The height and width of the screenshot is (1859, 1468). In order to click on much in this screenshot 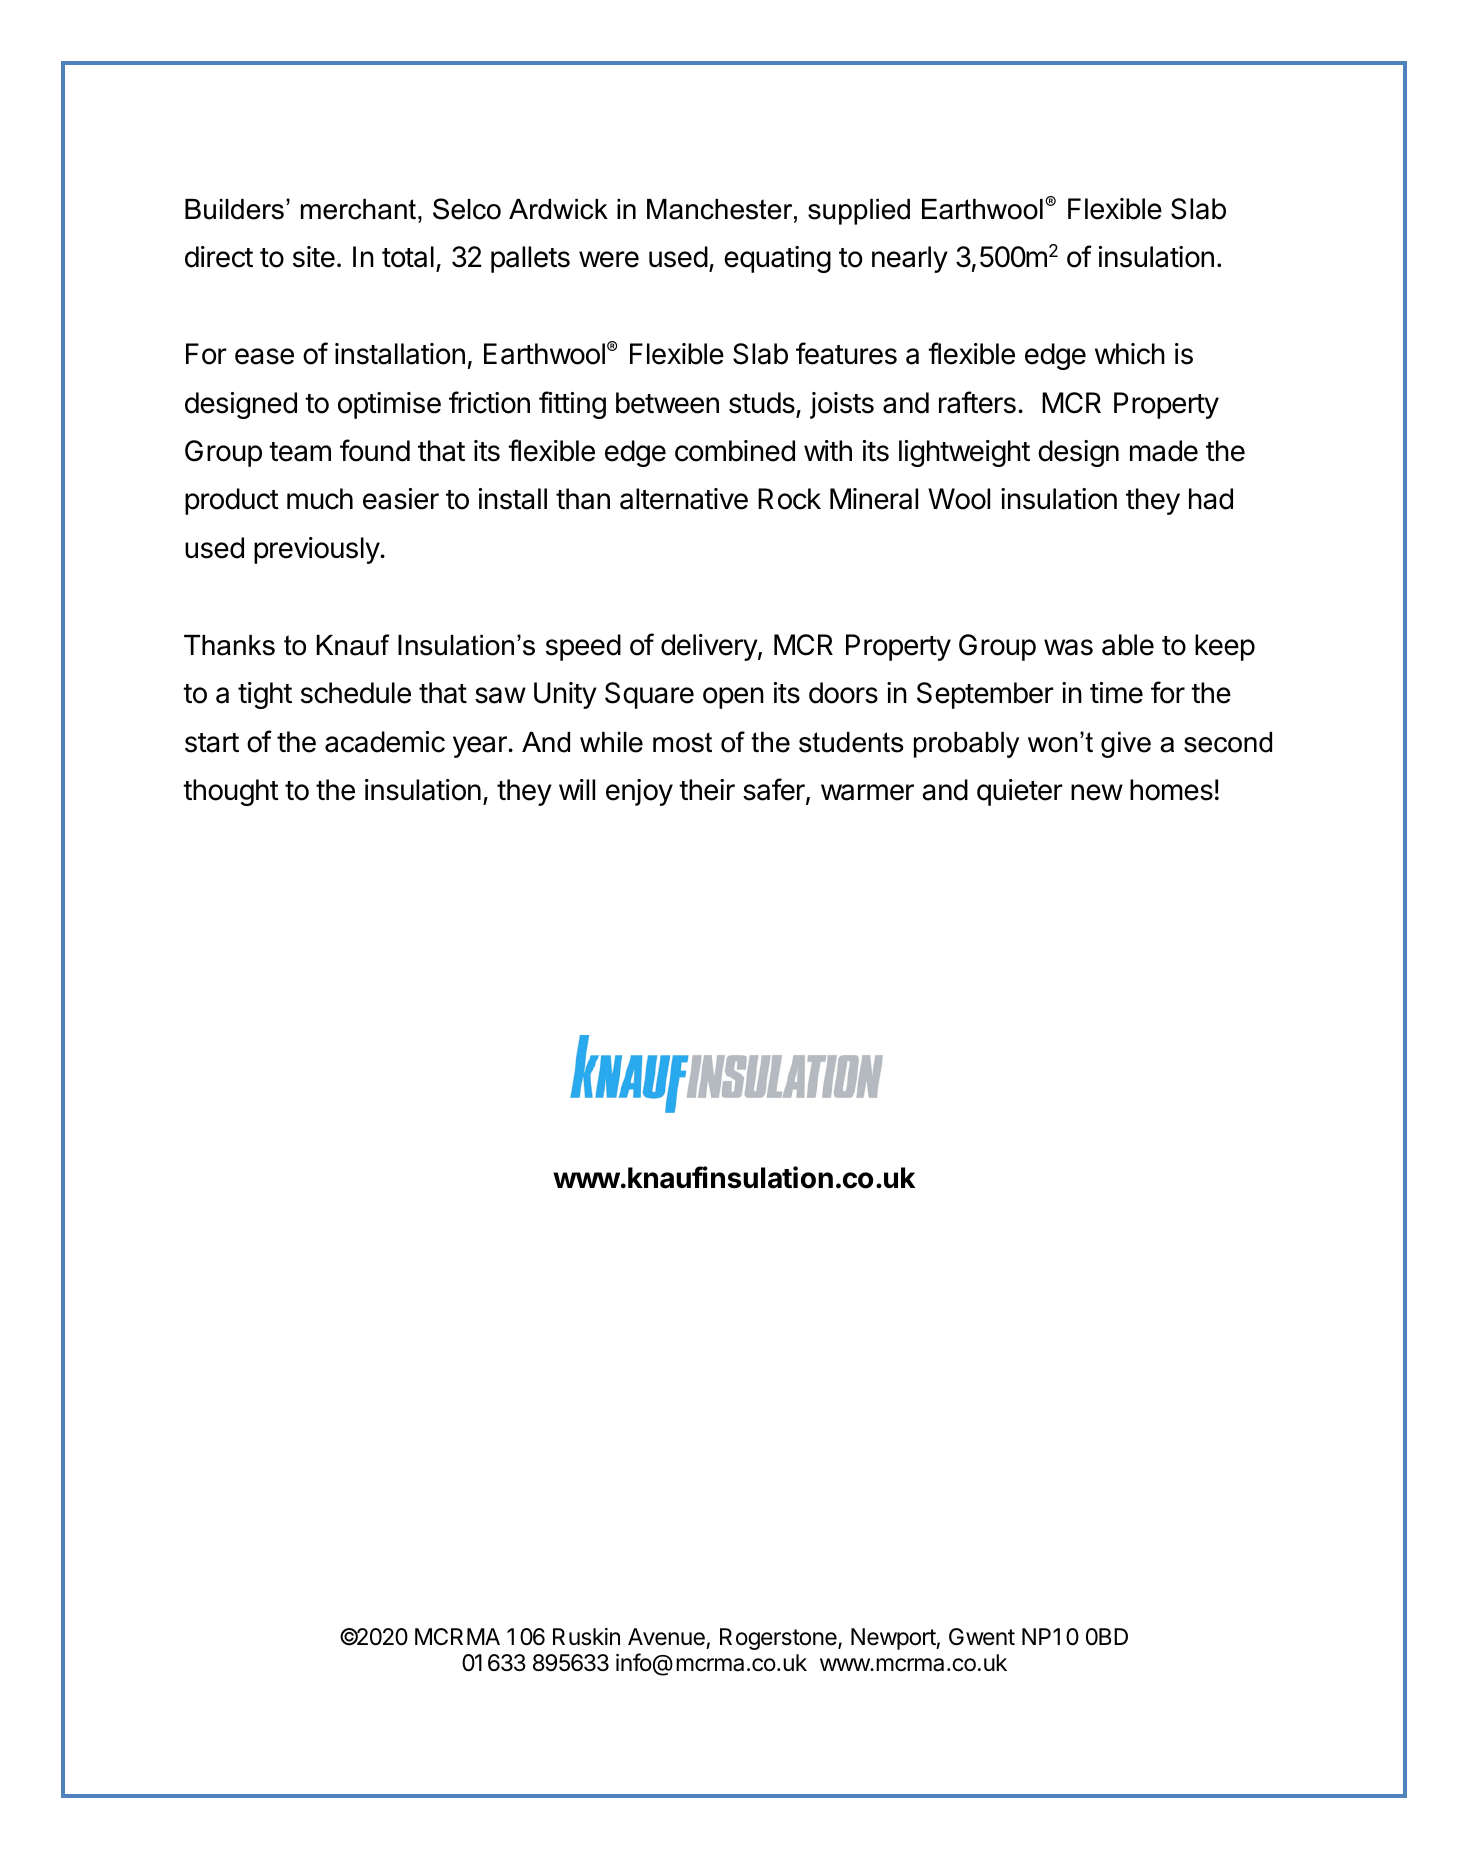, I will do `click(320, 499)`.
